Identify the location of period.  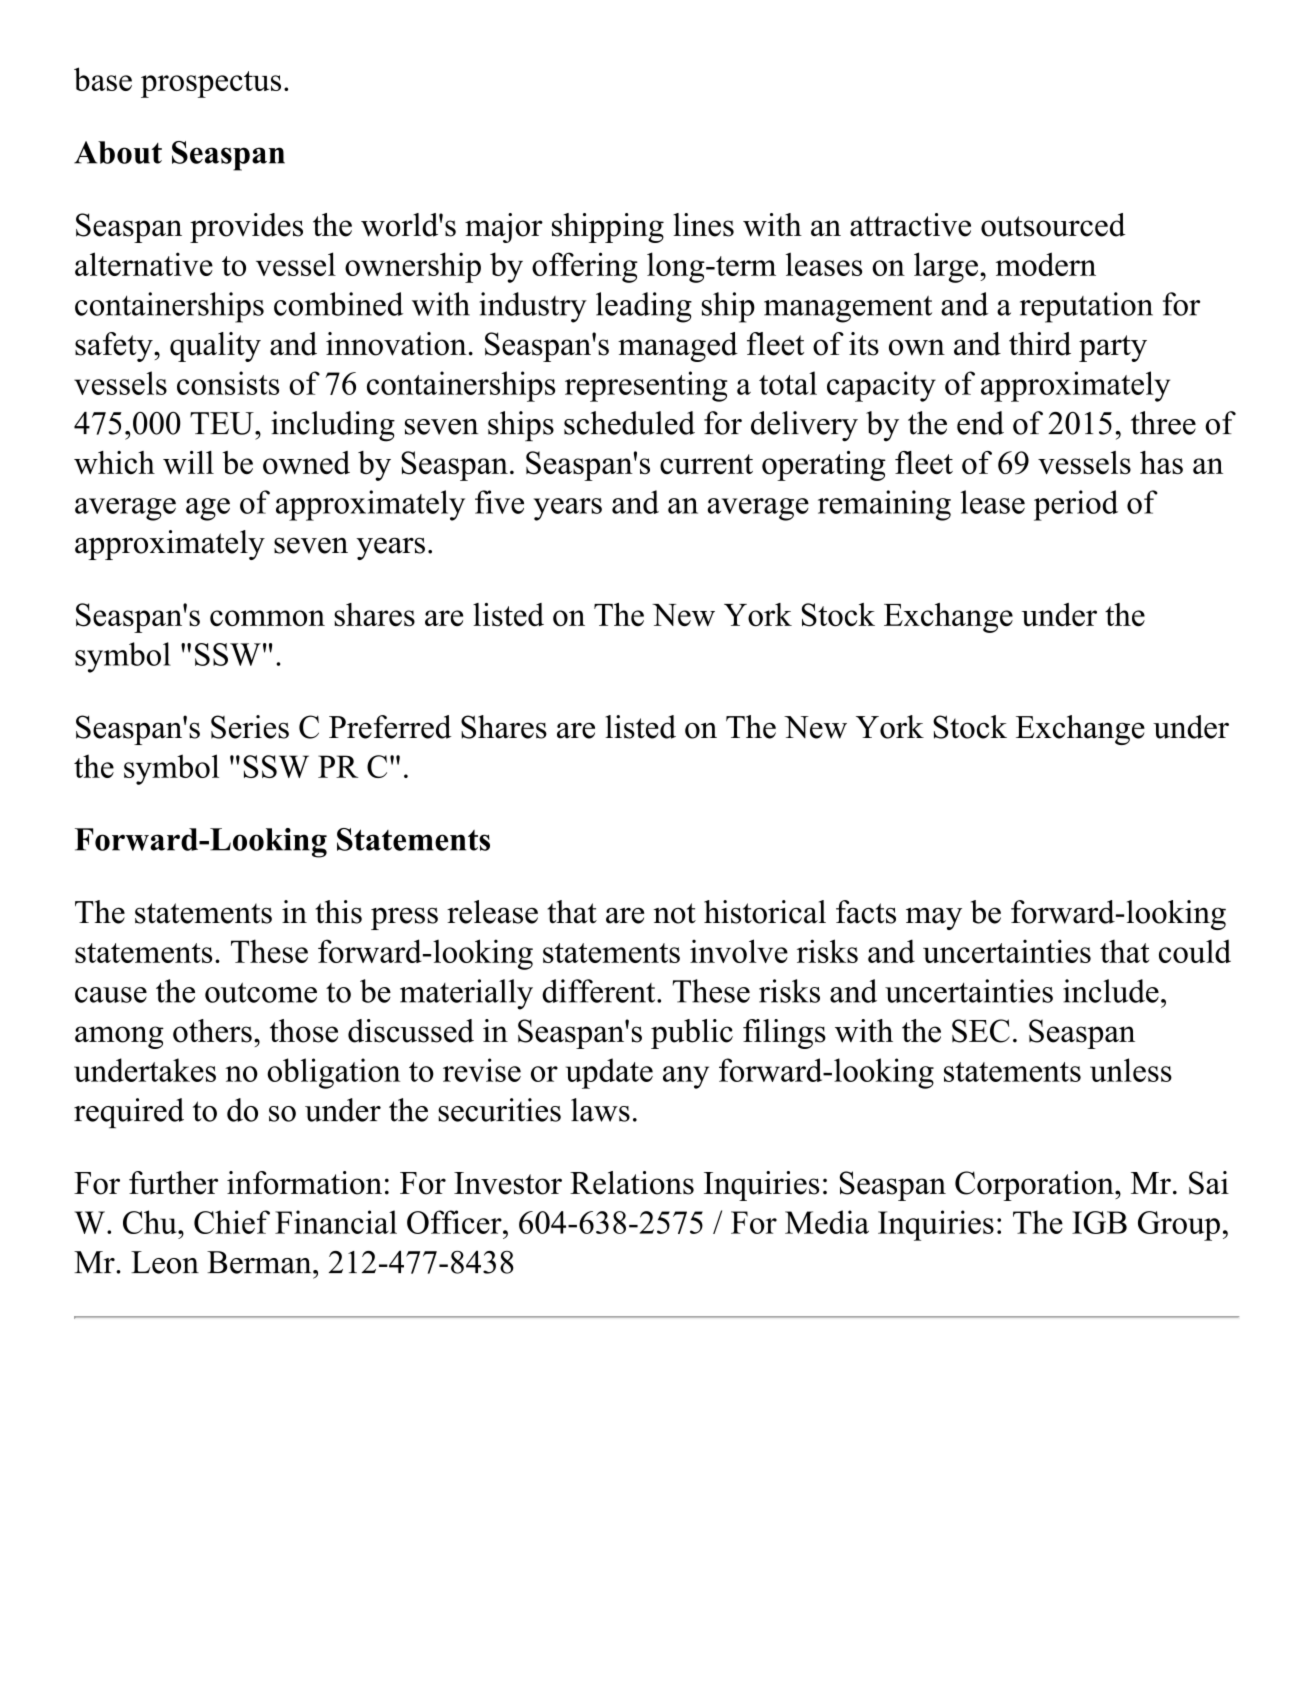
(1076, 505).
